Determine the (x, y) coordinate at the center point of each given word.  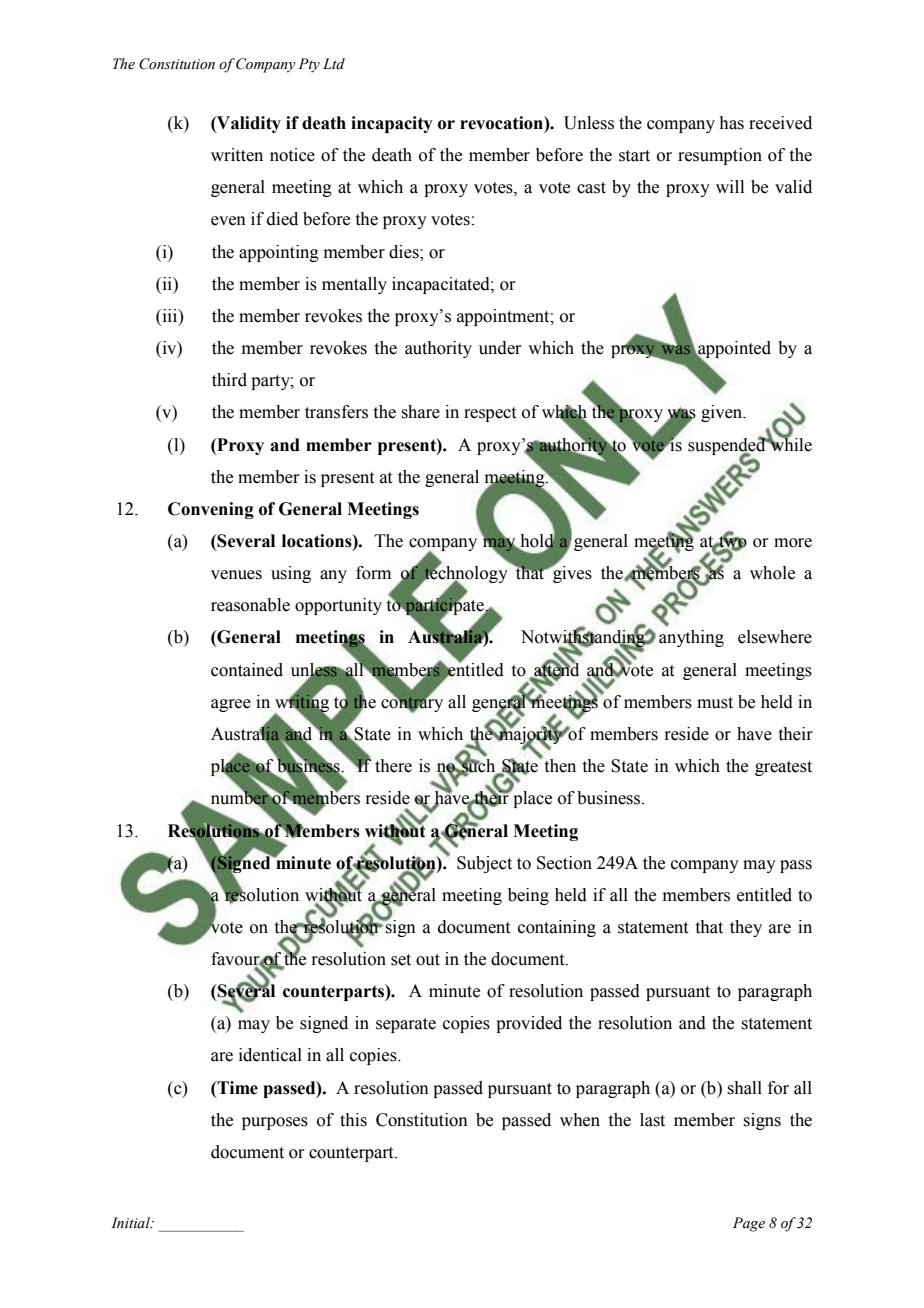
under (500, 348)
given (723, 413)
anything (691, 638)
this (353, 1120)
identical (270, 1055)
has (731, 123)
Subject (484, 864)
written (237, 155)
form (373, 573)
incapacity (392, 124)
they (746, 928)
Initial (132, 1222)
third (229, 380)
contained (247, 670)
